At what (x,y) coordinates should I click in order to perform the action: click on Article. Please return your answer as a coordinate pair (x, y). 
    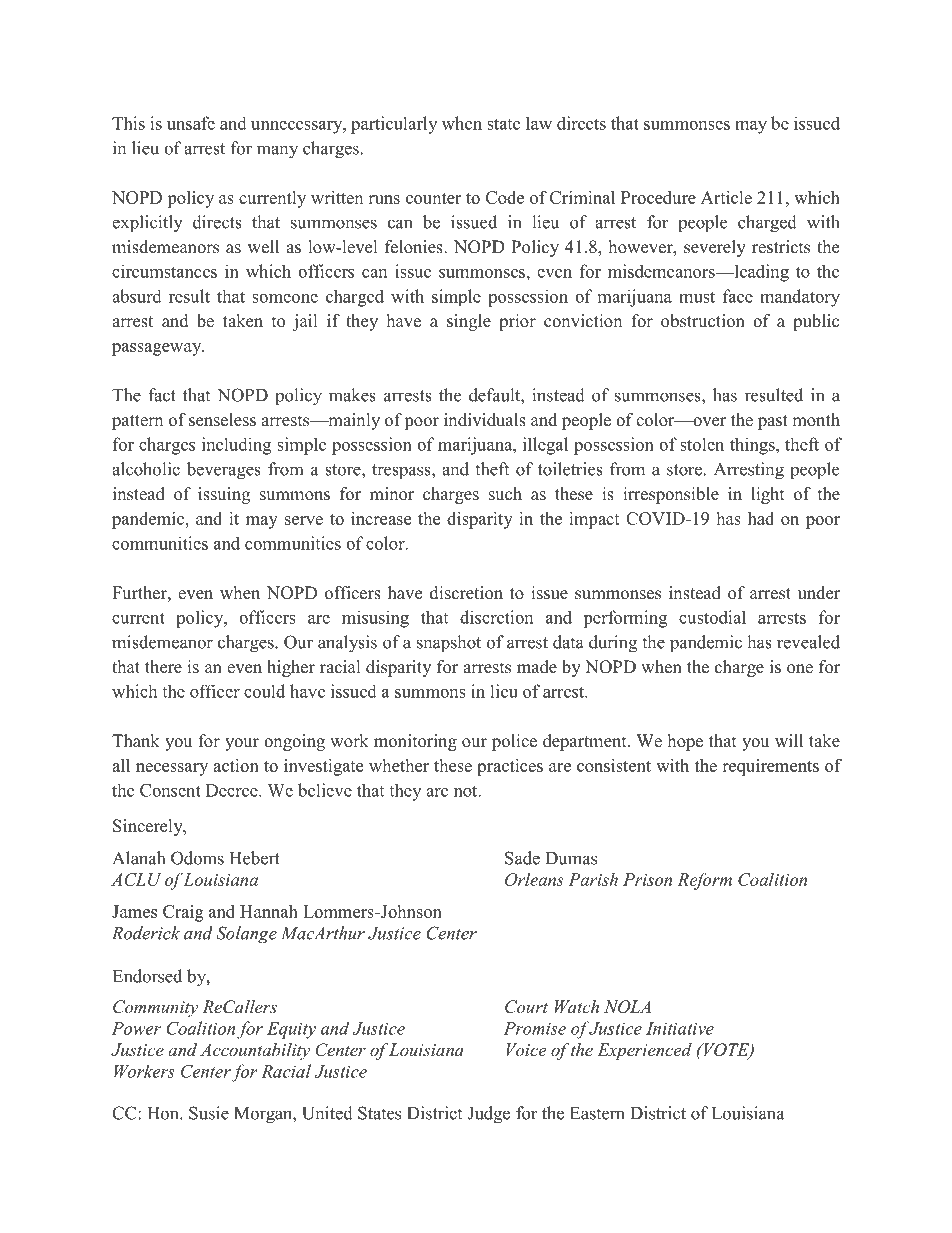
    Looking at the image, I should click on (726, 197).
